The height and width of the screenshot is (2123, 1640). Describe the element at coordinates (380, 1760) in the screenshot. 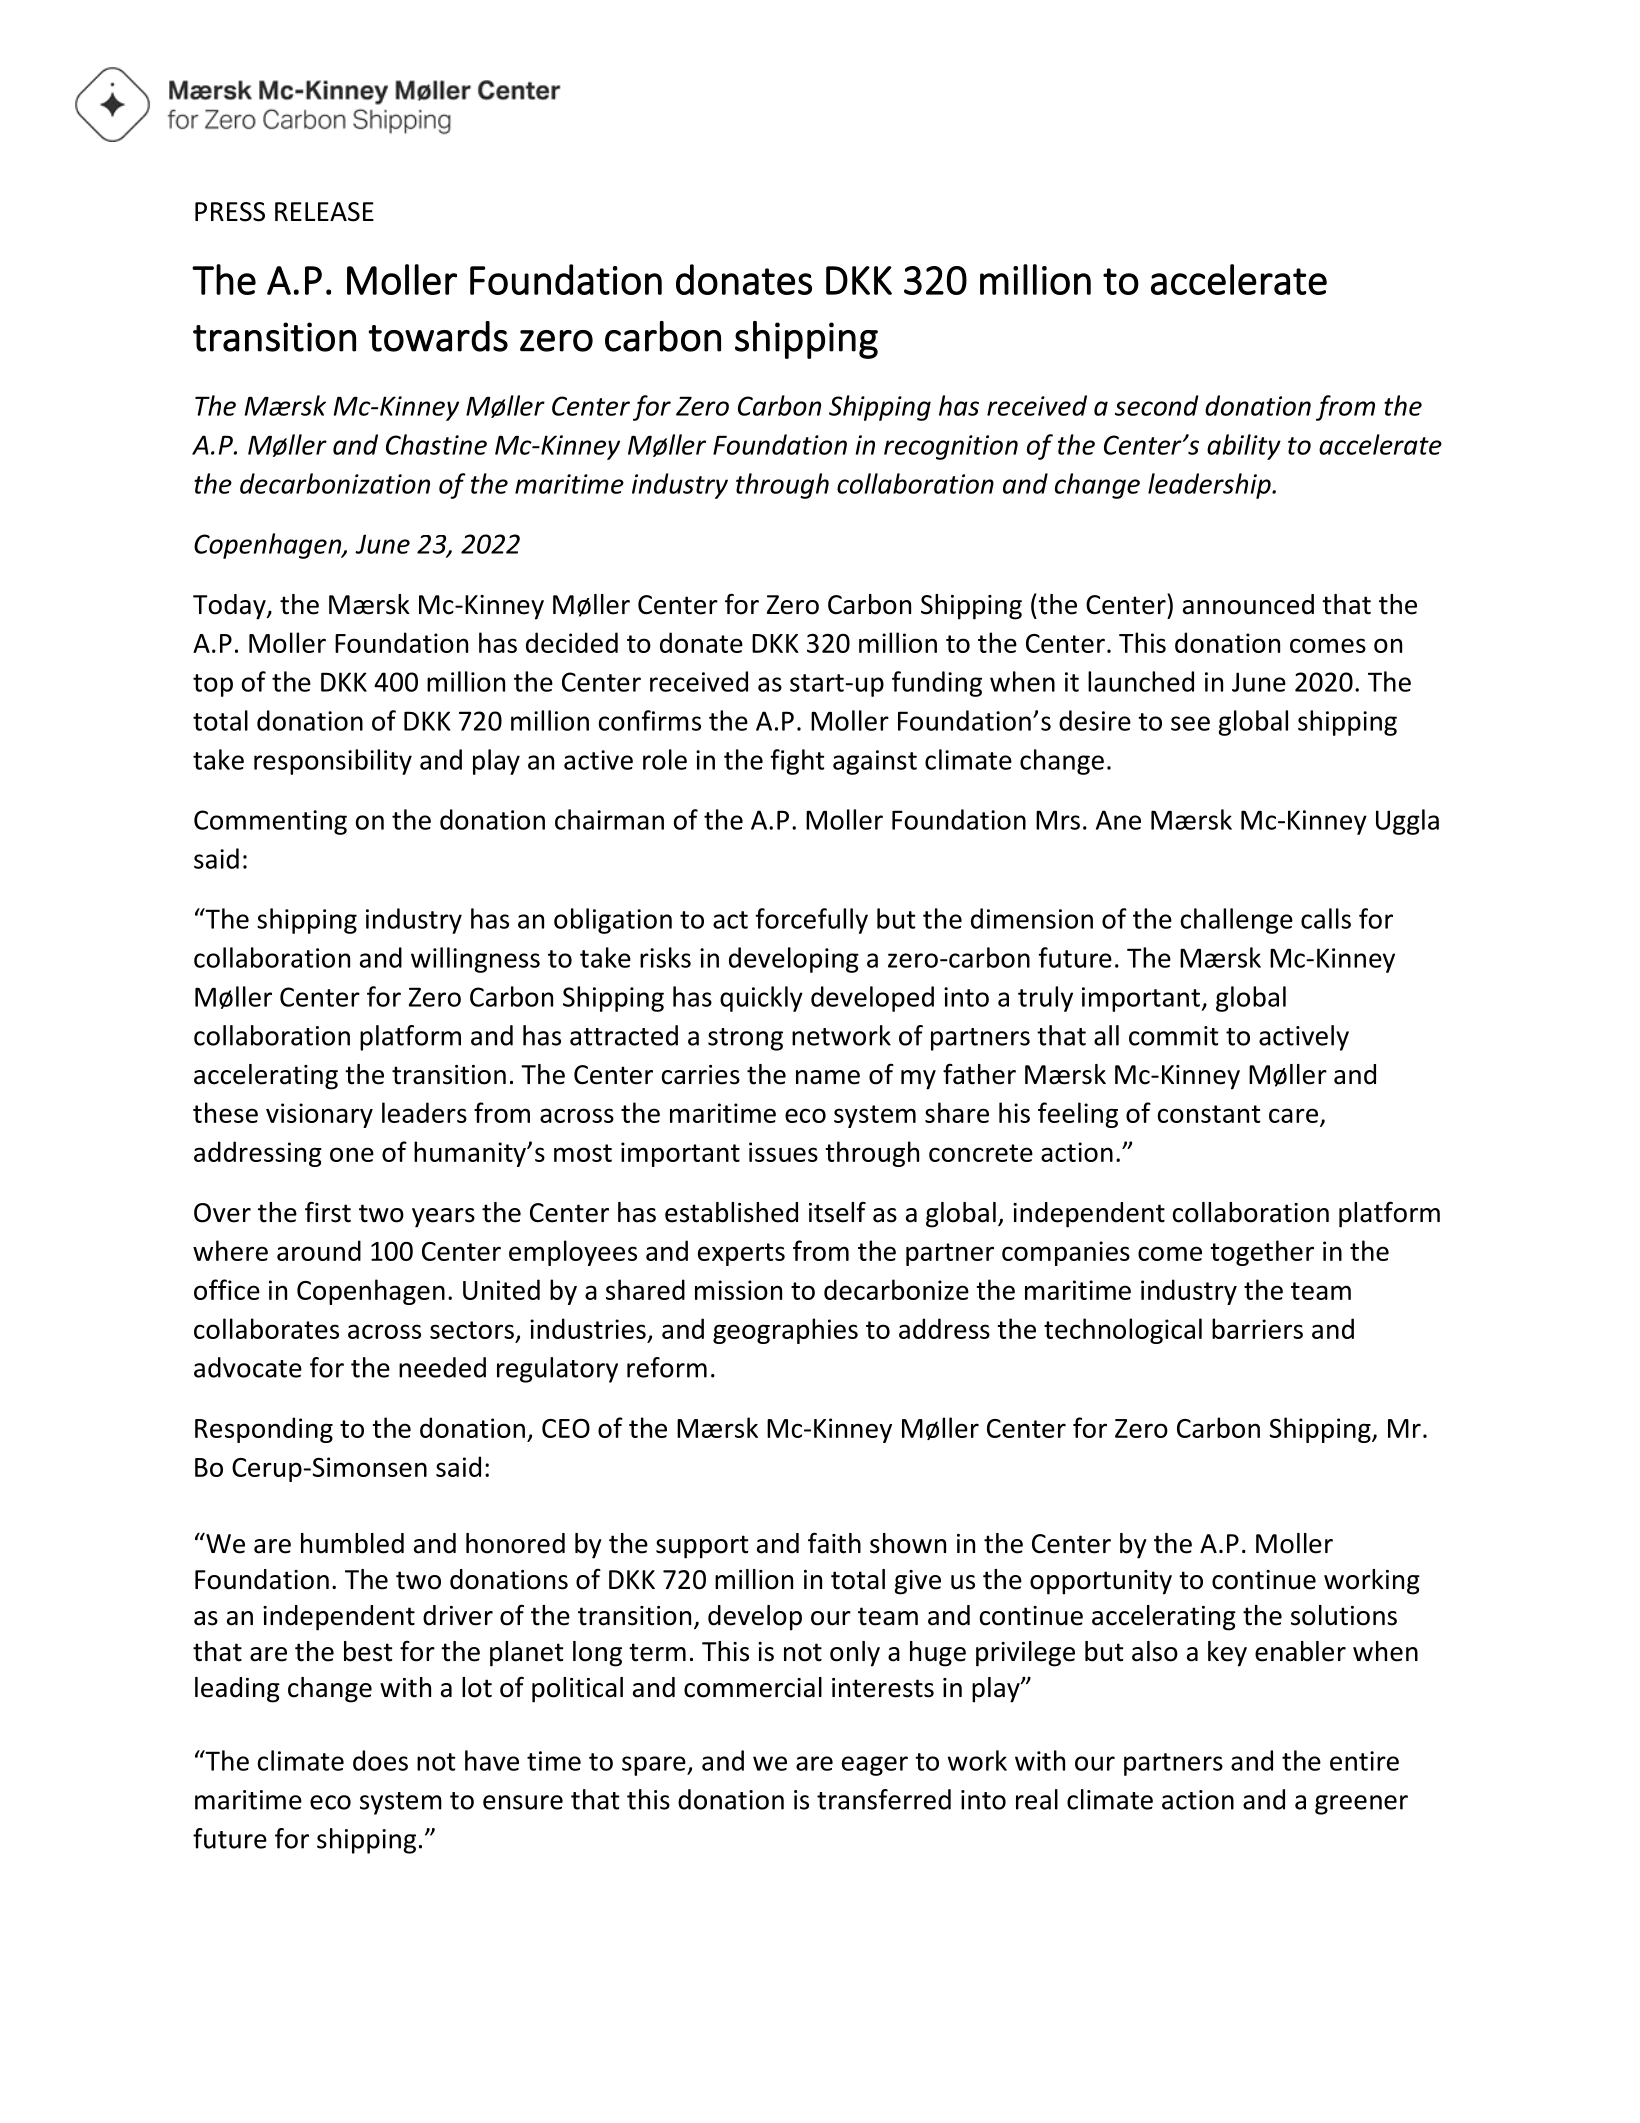

I see `does` at that location.
